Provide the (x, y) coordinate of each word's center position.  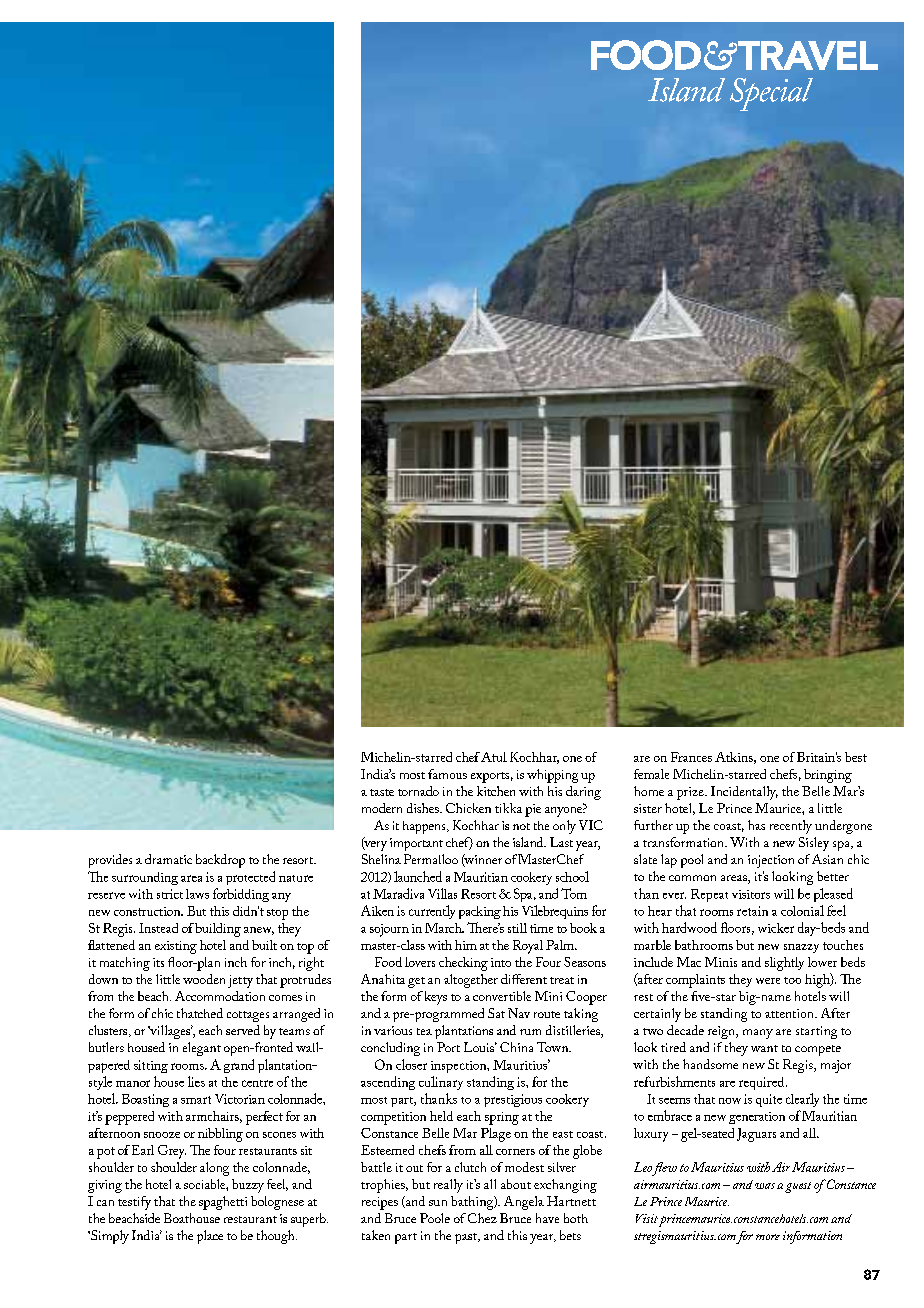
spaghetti (223, 1203)
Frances (691, 757)
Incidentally (744, 793)
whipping (552, 776)
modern (382, 808)
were (768, 981)
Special (771, 94)
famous (447, 774)
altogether (471, 981)
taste (382, 792)
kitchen (496, 791)
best (856, 757)
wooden (204, 979)
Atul (494, 757)
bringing (828, 776)
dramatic (168, 859)
